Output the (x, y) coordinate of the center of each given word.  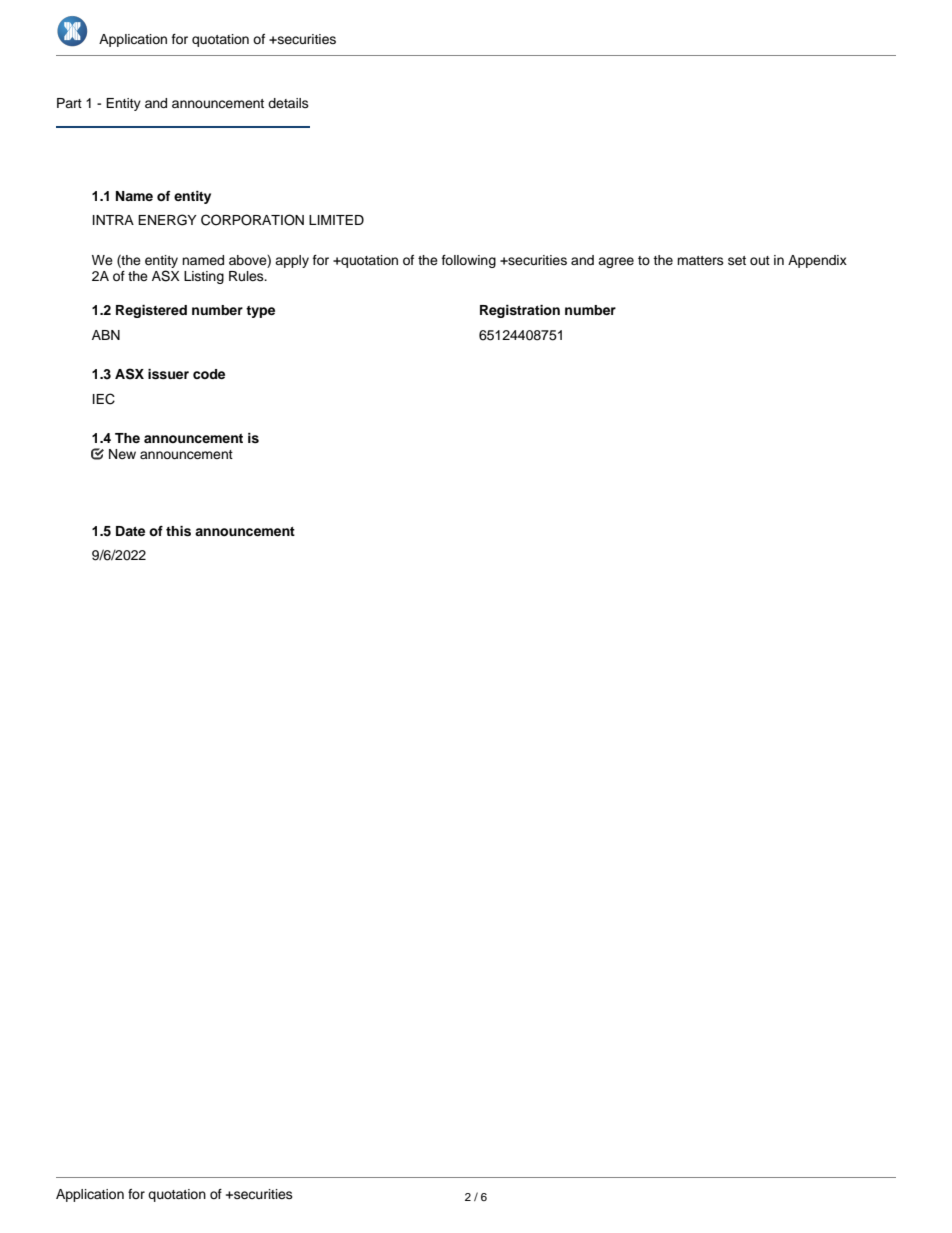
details (288, 103)
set (737, 260)
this (178, 531)
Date (130, 531)
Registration (520, 311)
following (469, 261)
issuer (168, 374)
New (122, 454)
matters (700, 260)
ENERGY (167, 220)
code (209, 374)
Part (69, 103)
